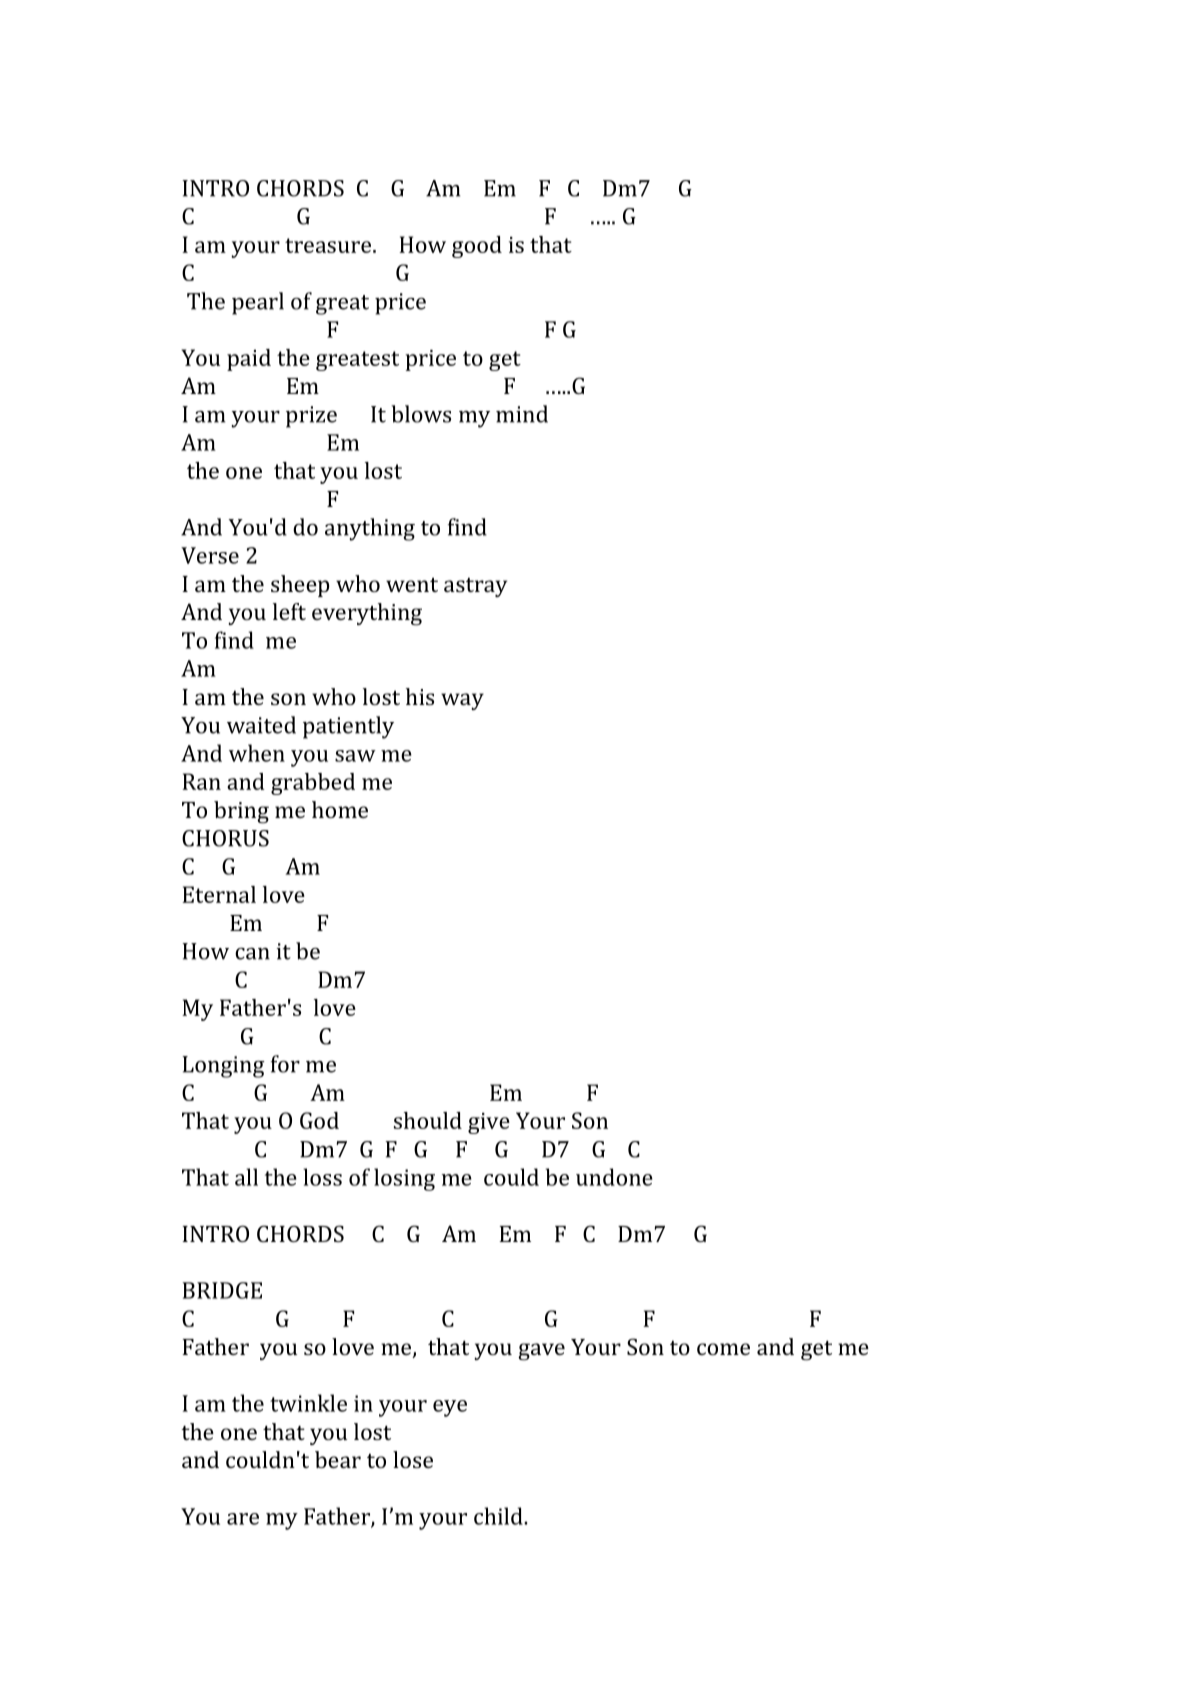  Describe the element at coordinates (246, 1177) in the screenshot. I see `all` at that location.
